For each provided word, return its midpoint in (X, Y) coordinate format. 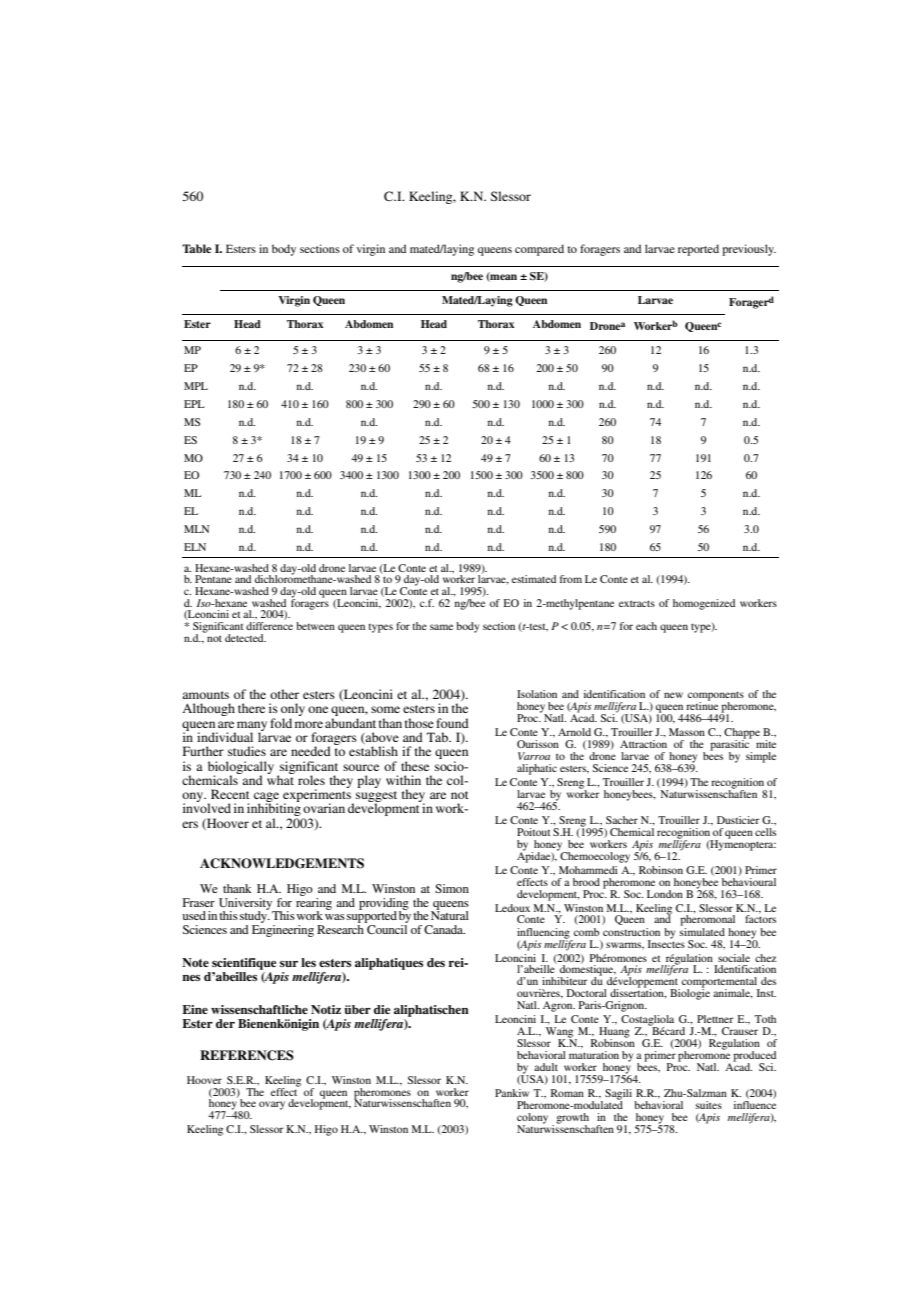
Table (197, 248)
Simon (452, 888)
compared (539, 250)
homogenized (704, 604)
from (571, 579)
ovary (272, 1105)
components (716, 697)
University (247, 905)
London (665, 894)
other (284, 694)
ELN (195, 547)
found (452, 723)
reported (698, 250)
